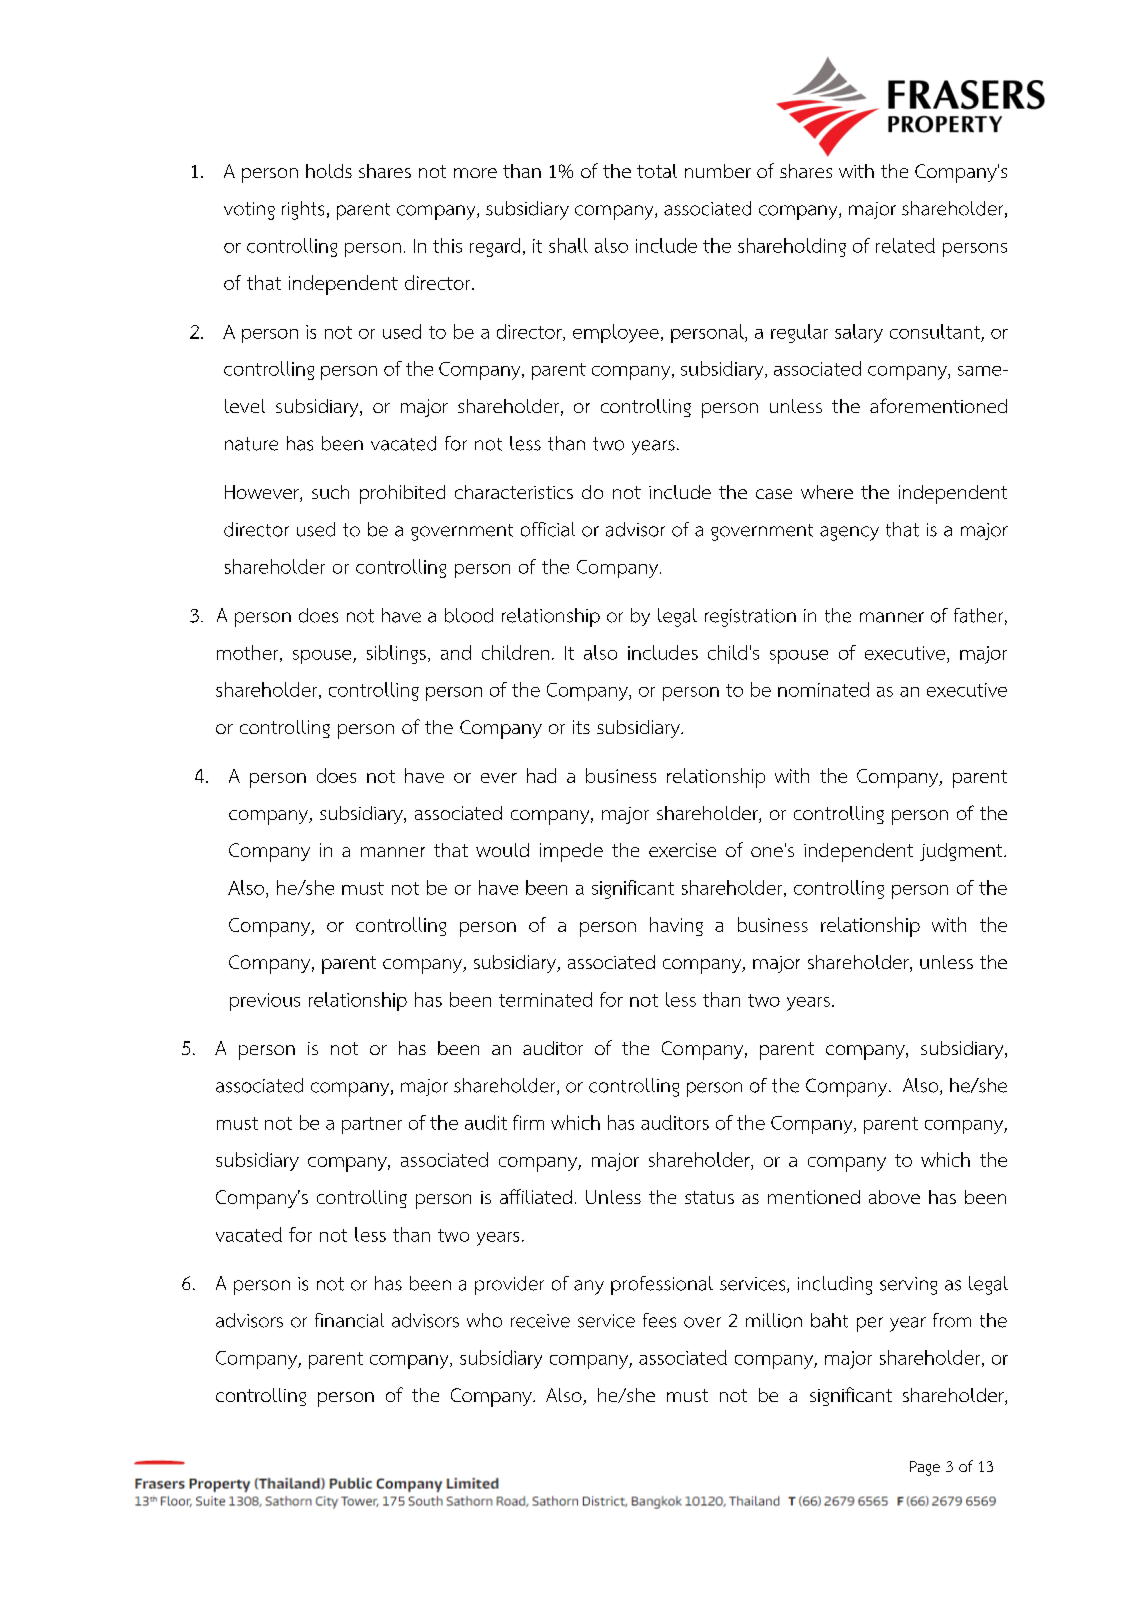 This screenshot has height=1597, width=1129. Describe the element at coordinates (571, 852) in the screenshot. I see `impede` at that location.
